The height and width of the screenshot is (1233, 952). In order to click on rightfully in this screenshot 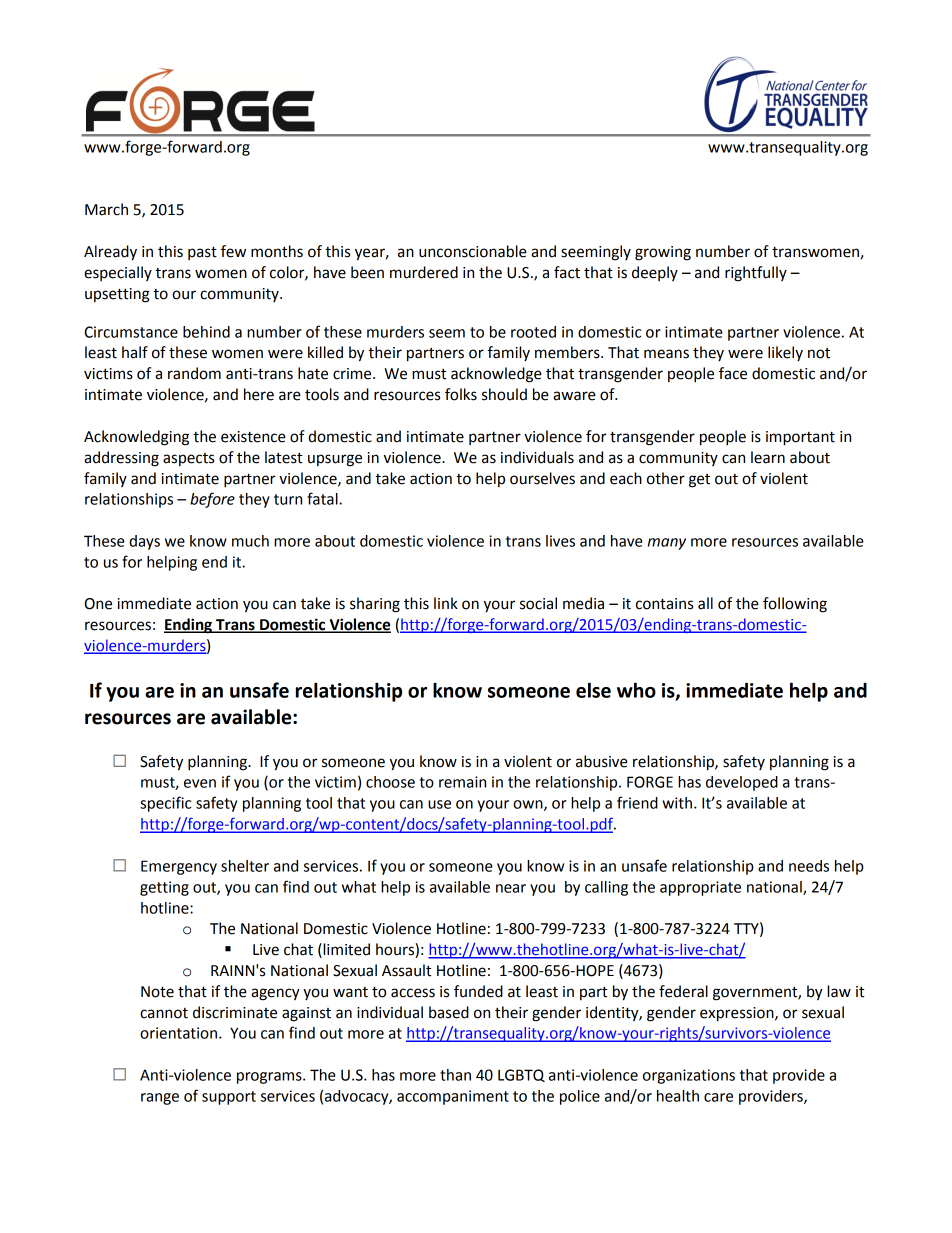, I will do `click(756, 274)`.
